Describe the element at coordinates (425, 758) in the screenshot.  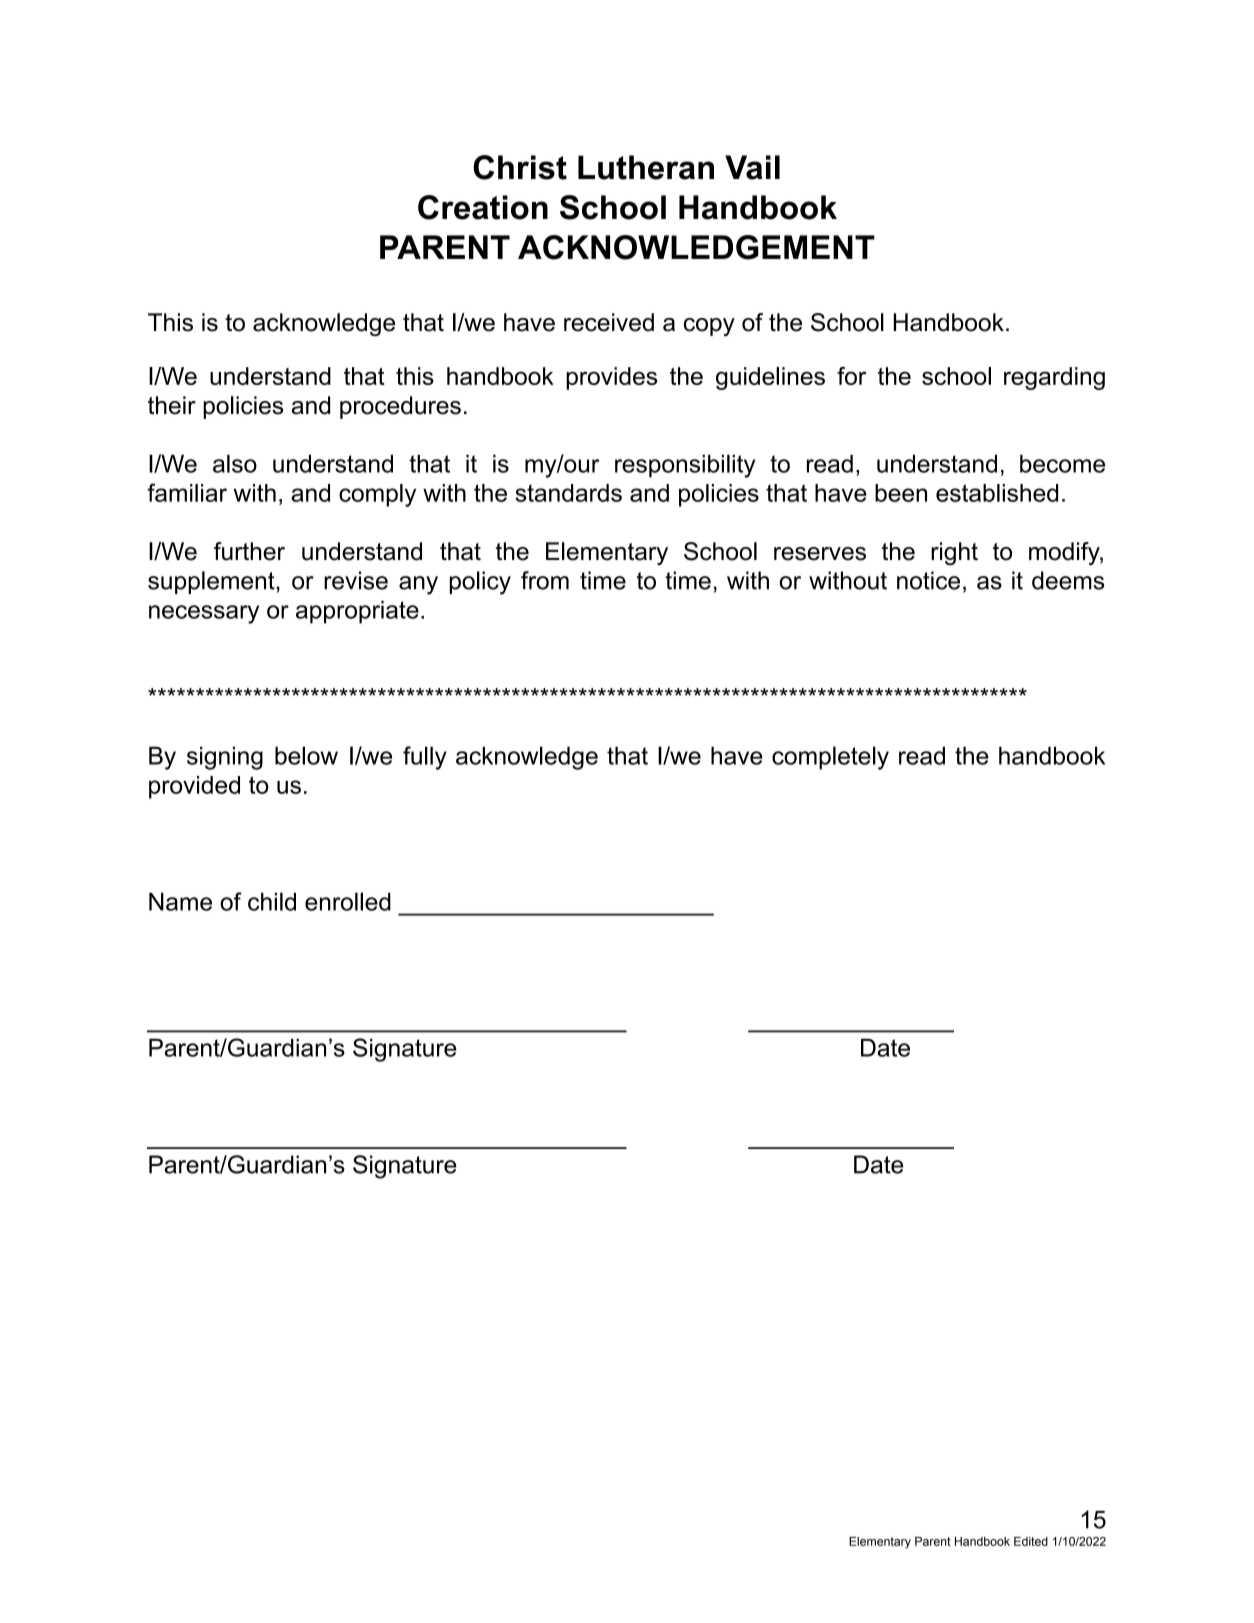
I see `fully` at that location.
